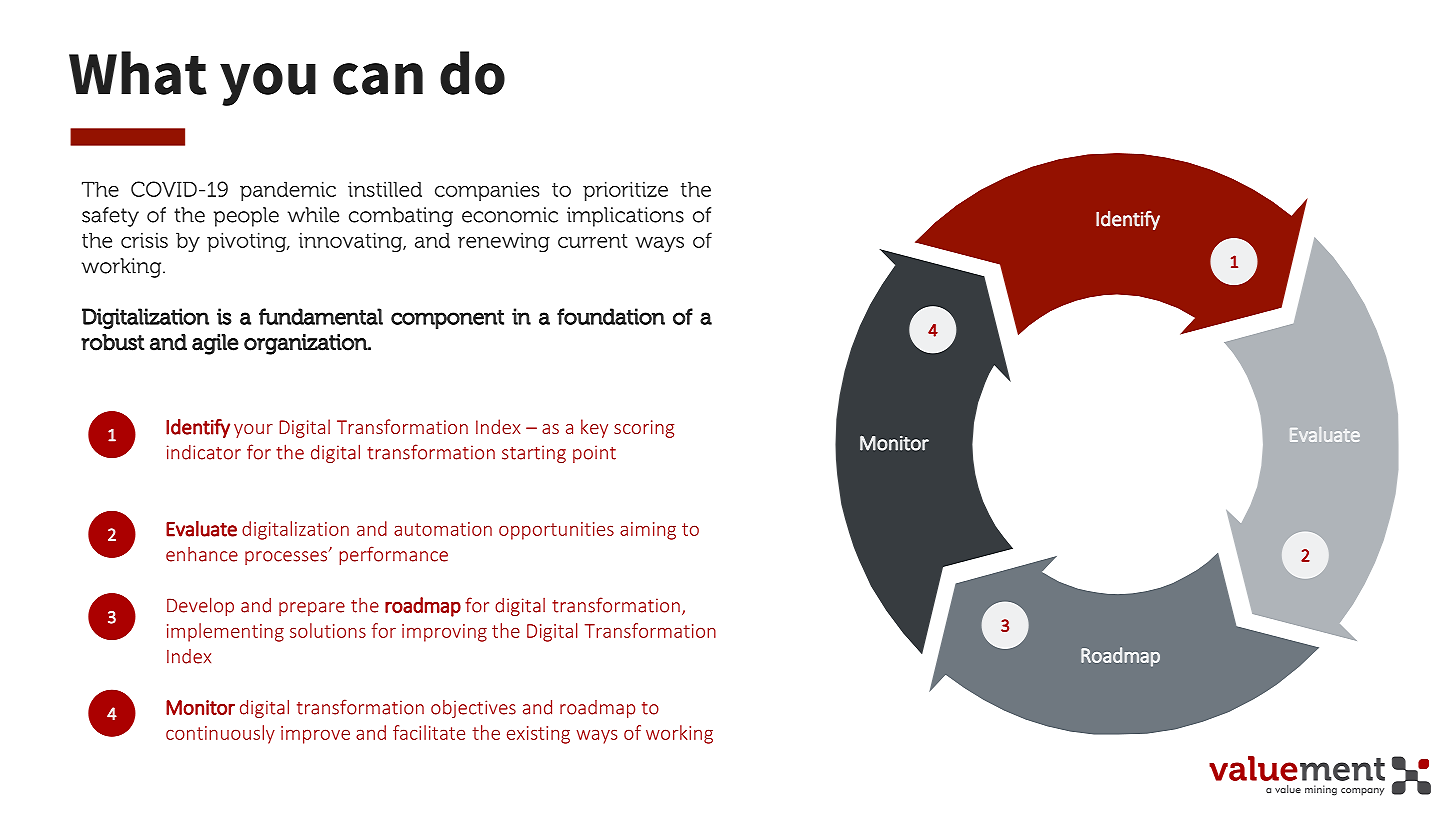  What do you see at coordinates (401, 217) in the image?
I see `combating` at bounding box center [401, 217].
